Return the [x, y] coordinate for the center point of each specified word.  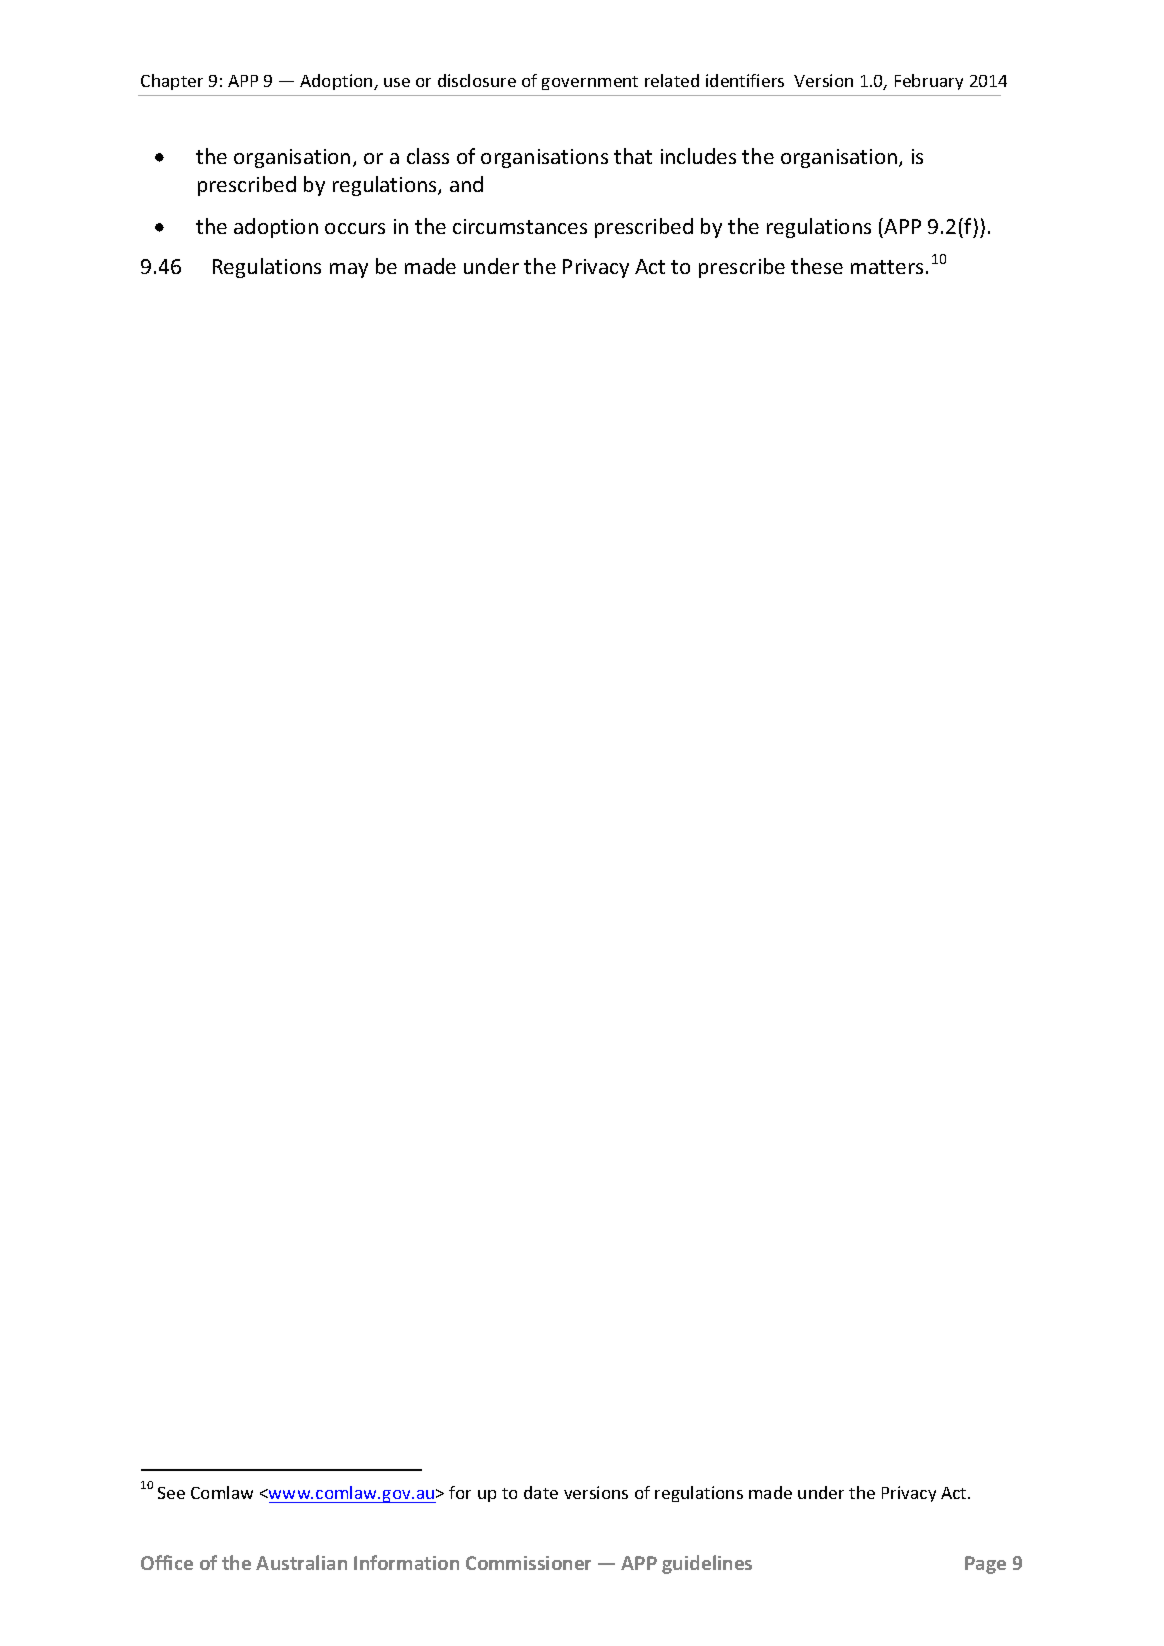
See [171, 1493]
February [929, 82]
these [817, 266]
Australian [301, 1562]
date [541, 1492]
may [349, 270]
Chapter [172, 82]
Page [985, 1565]
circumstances [520, 226]
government [590, 83]
